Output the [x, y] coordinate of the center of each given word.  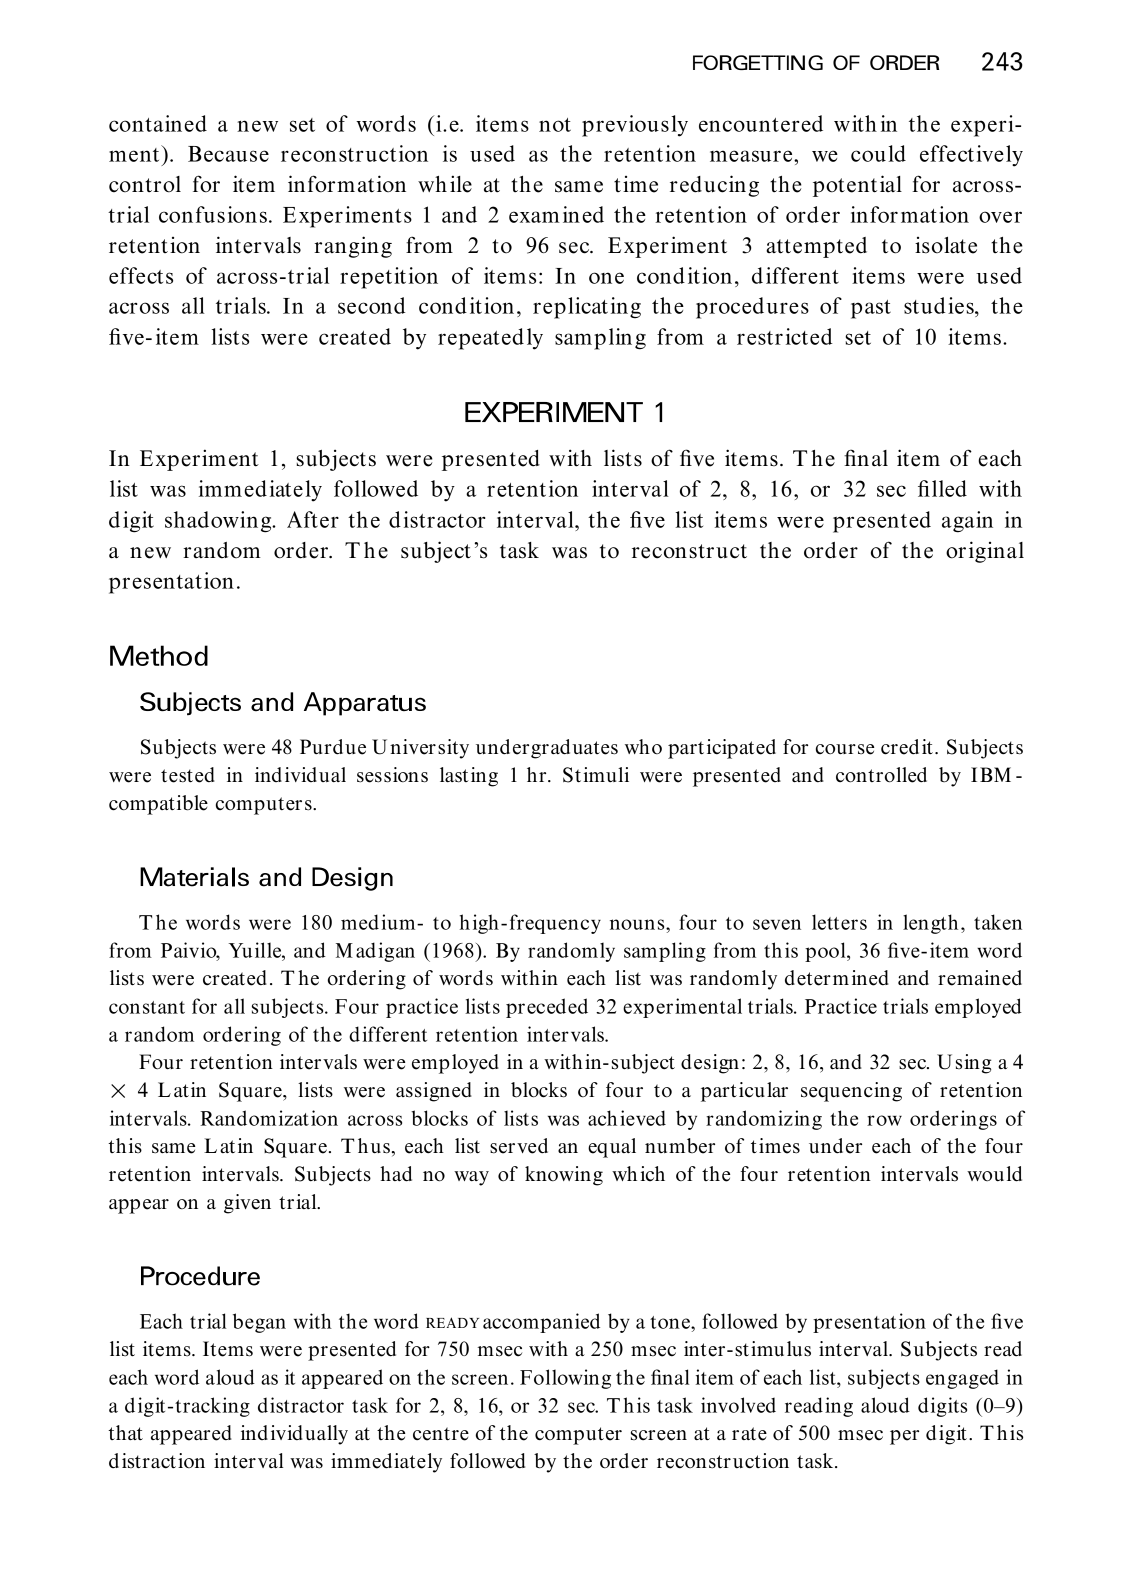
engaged [962, 1379]
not [555, 125]
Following [565, 1379]
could [878, 153]
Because [228, 154]
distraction [157, 1461]
